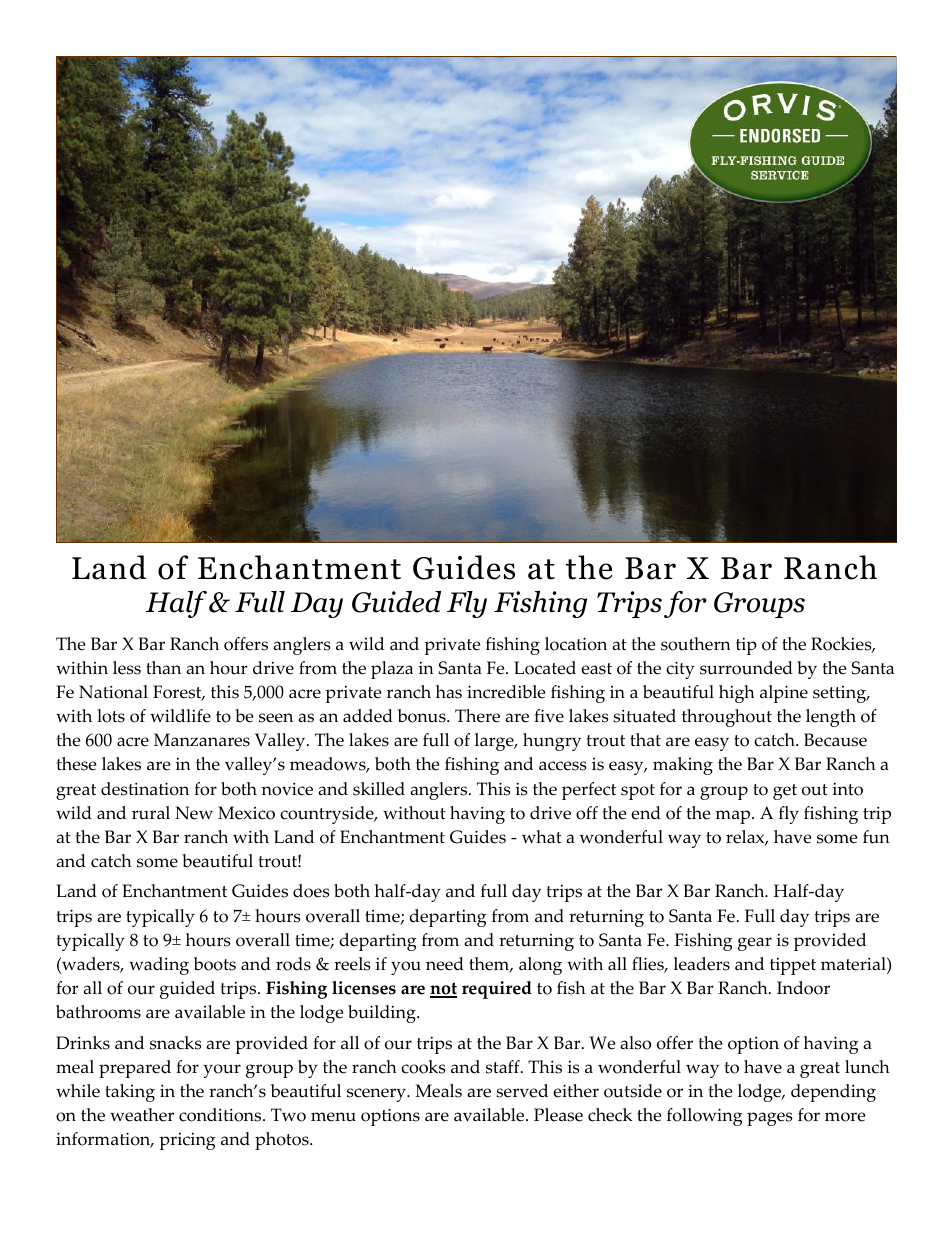 The image size is (952, 1233). What do you see at coordinates (163, 667) in the screenshot?
I see `than` at bounding box center [163, 667].
